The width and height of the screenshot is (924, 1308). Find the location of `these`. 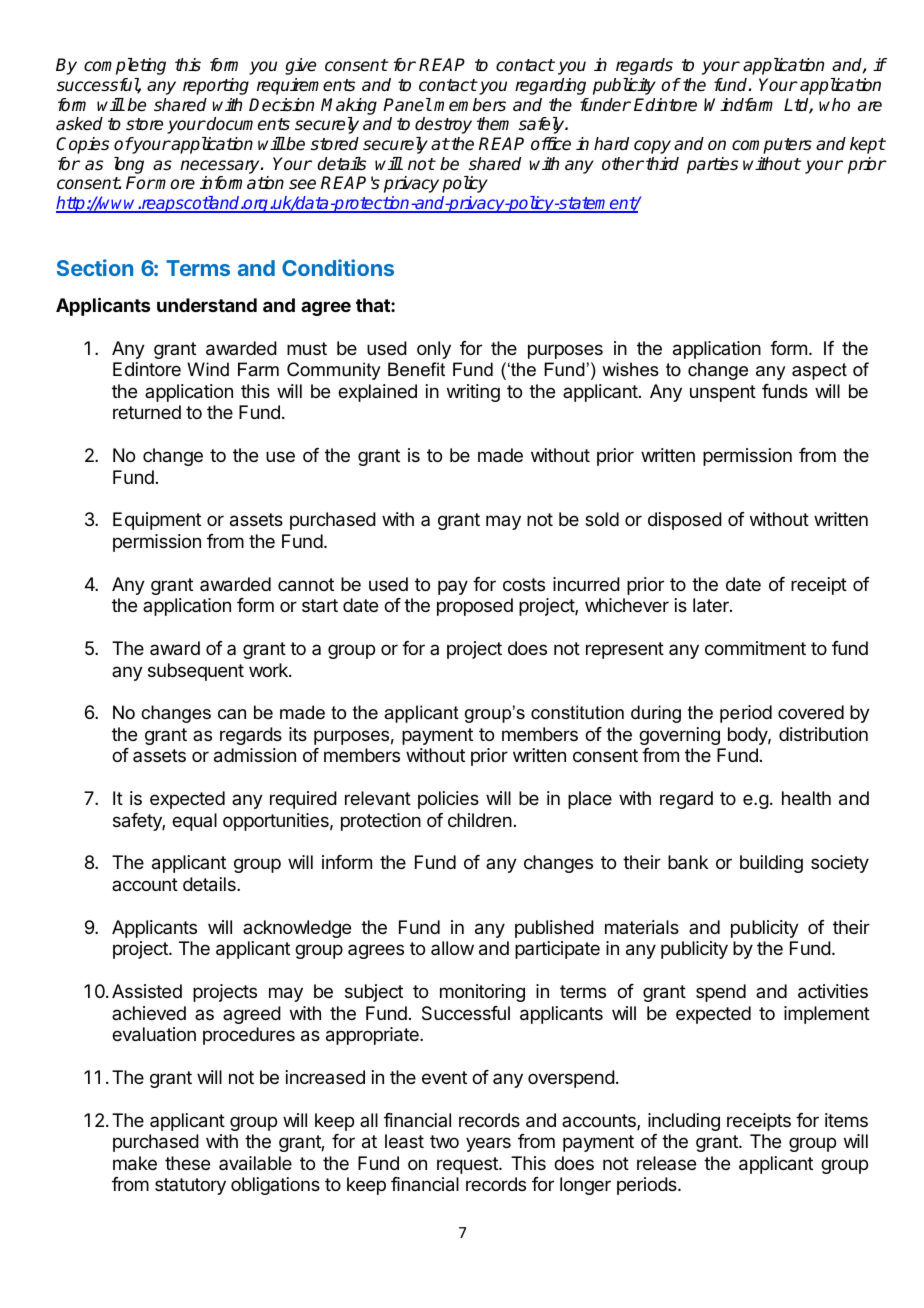

these is located at coordinates (187, 1163).
